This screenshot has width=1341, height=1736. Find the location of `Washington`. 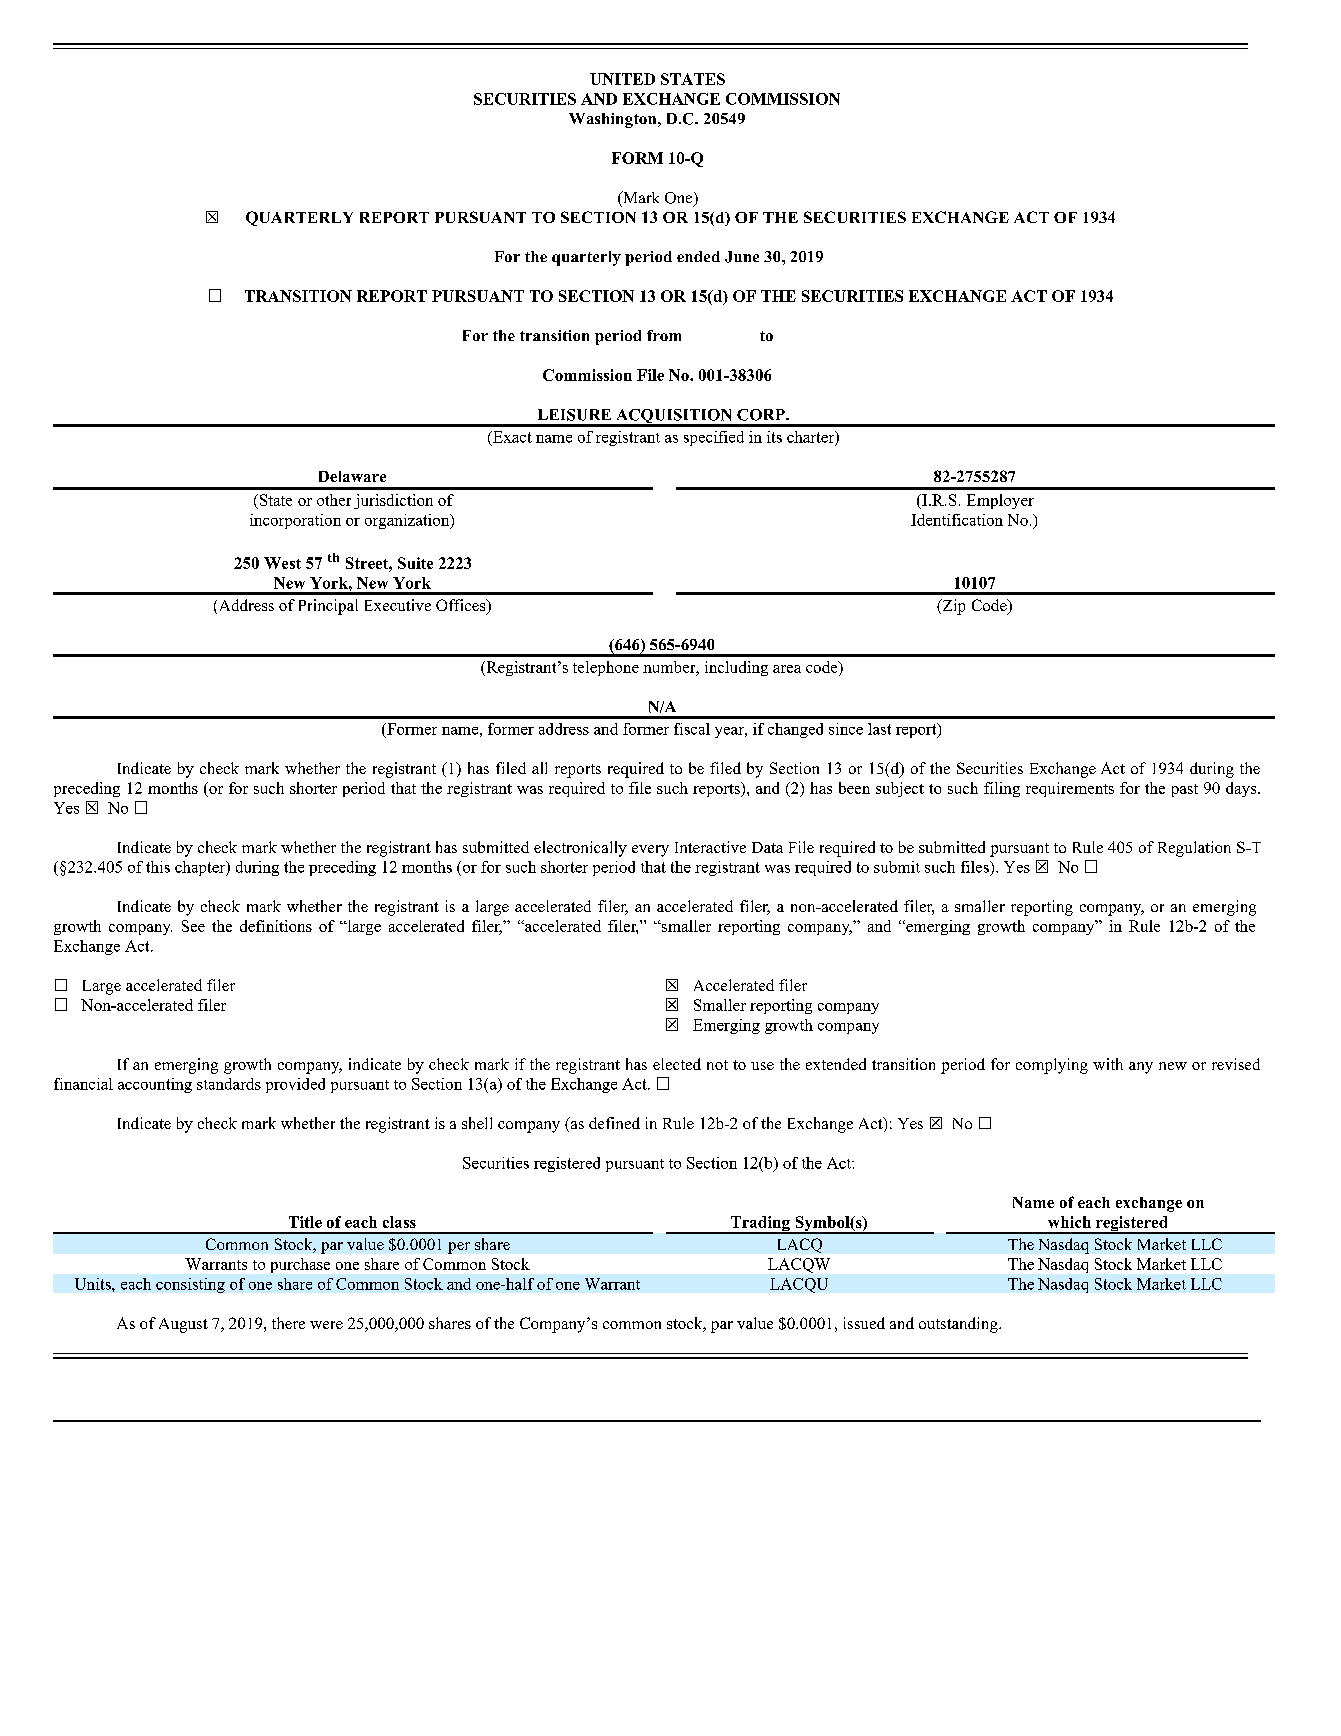

Washington is located at coordinates (614, 120).
